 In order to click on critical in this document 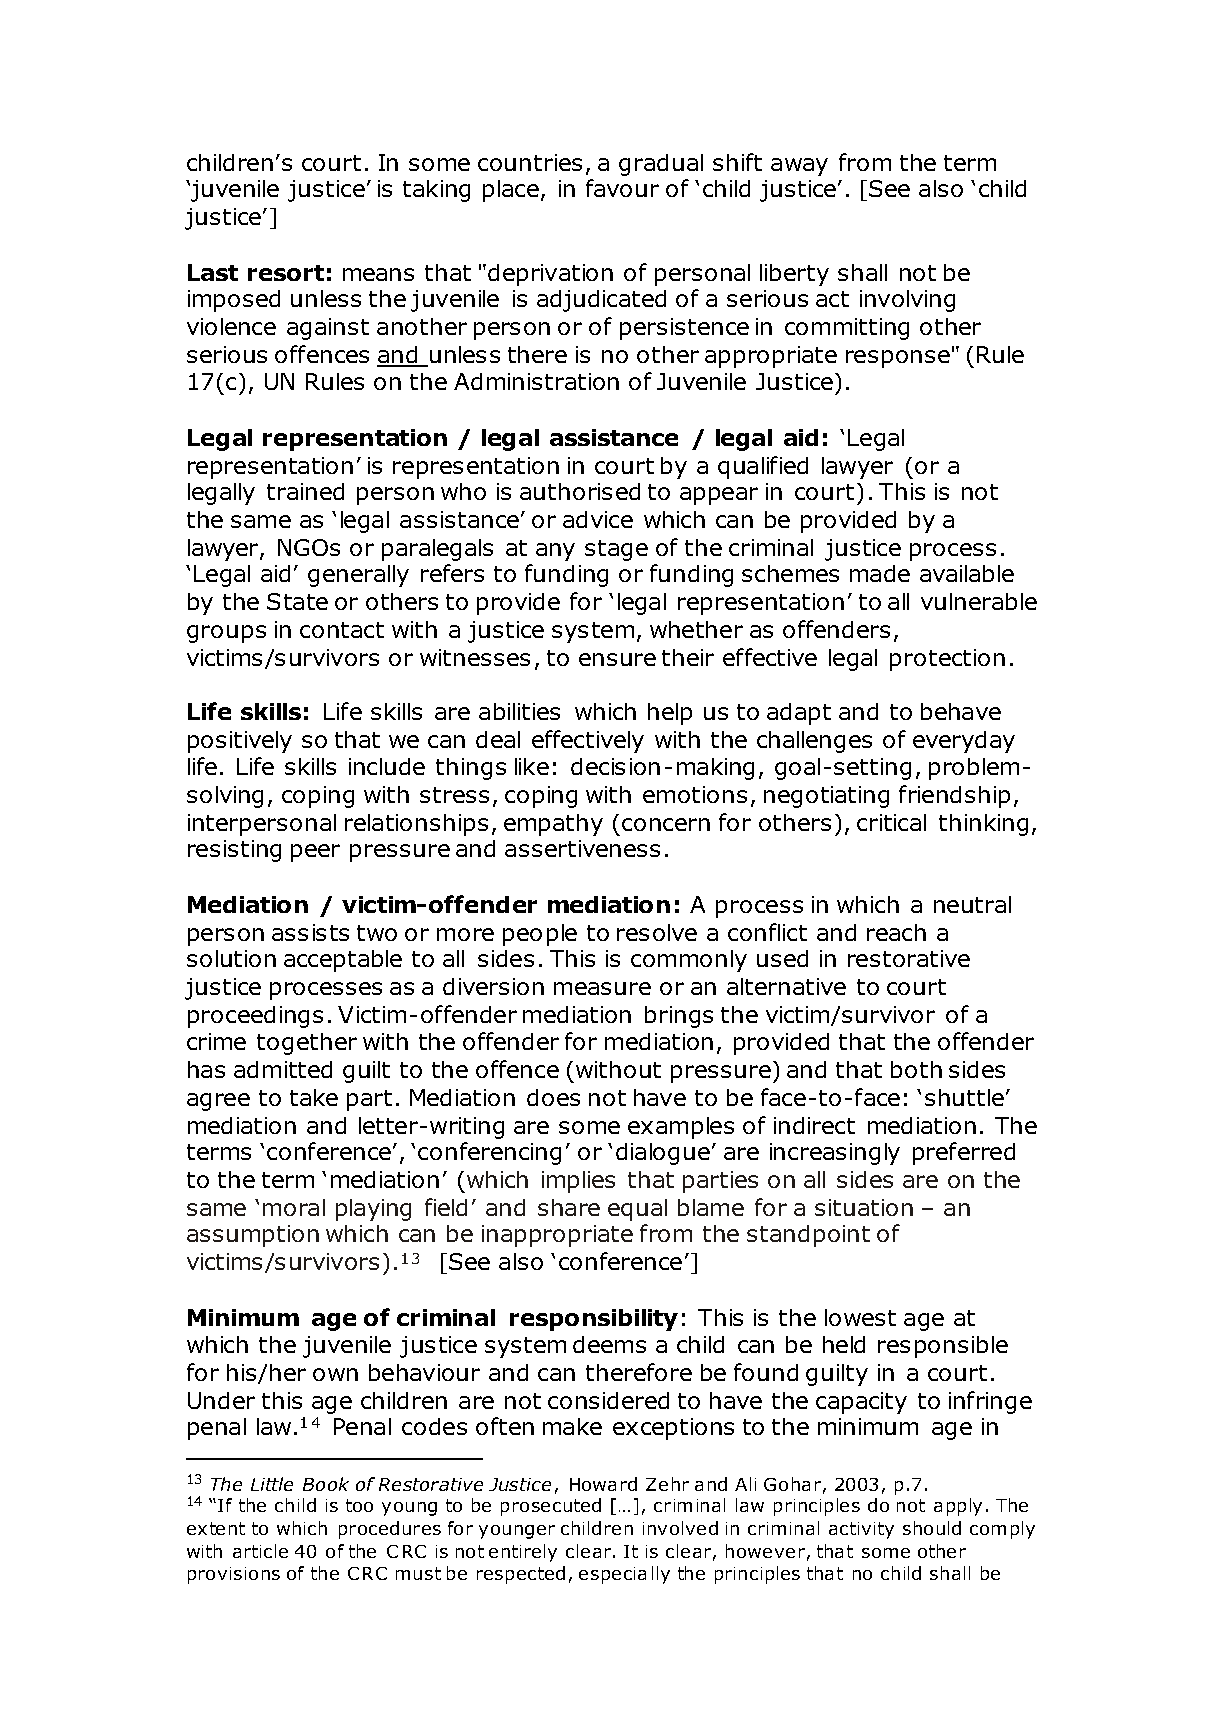, I will do `click(891, 822)`.
